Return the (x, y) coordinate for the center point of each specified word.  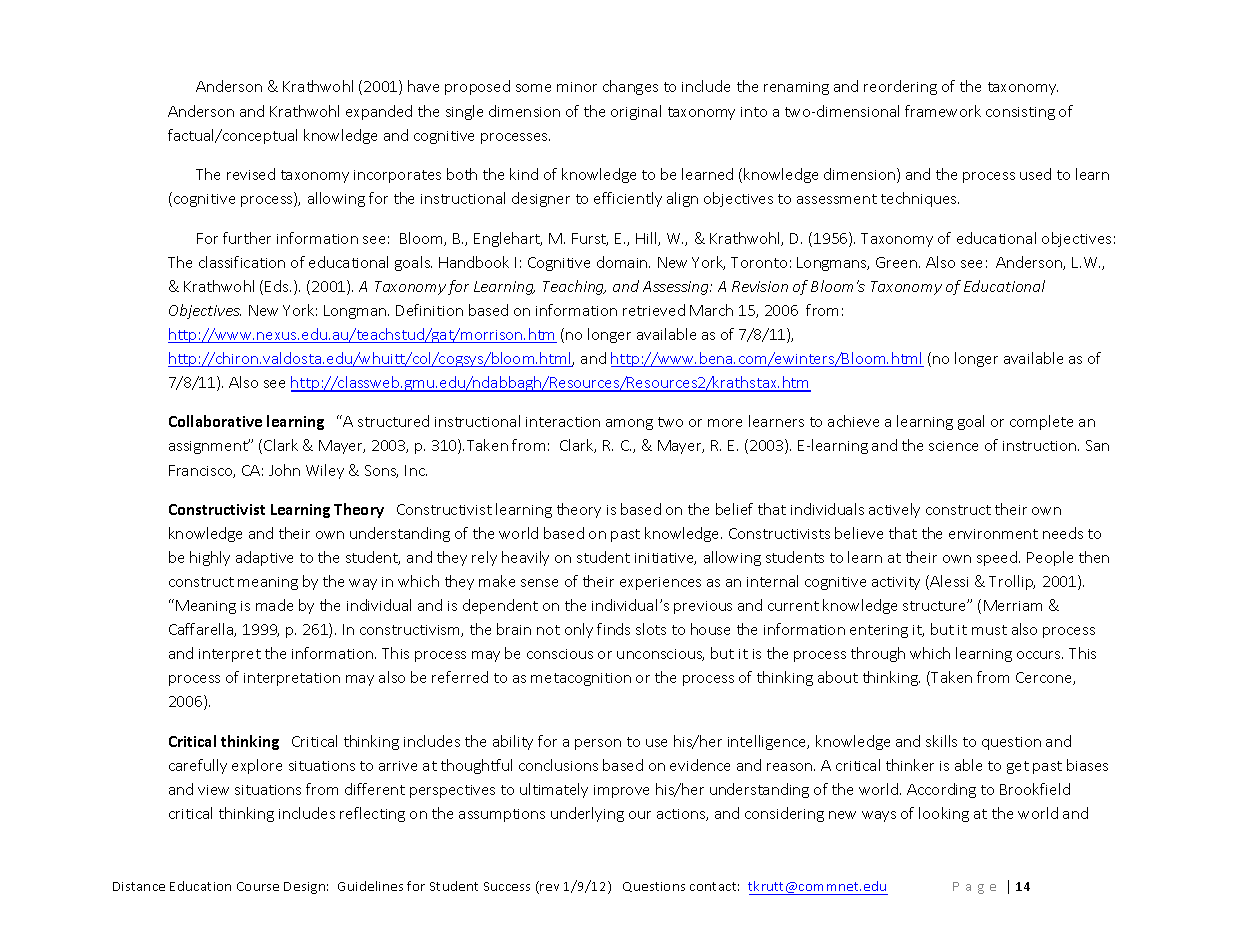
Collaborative (215, 421)
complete (1041, 422)
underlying (587, 814)
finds (613, 629)
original (636, 112)
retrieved (654, 310)
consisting (1020, 113)
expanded (379, 112)
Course (258, 886)
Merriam (1013, 605)
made (274, 605)
